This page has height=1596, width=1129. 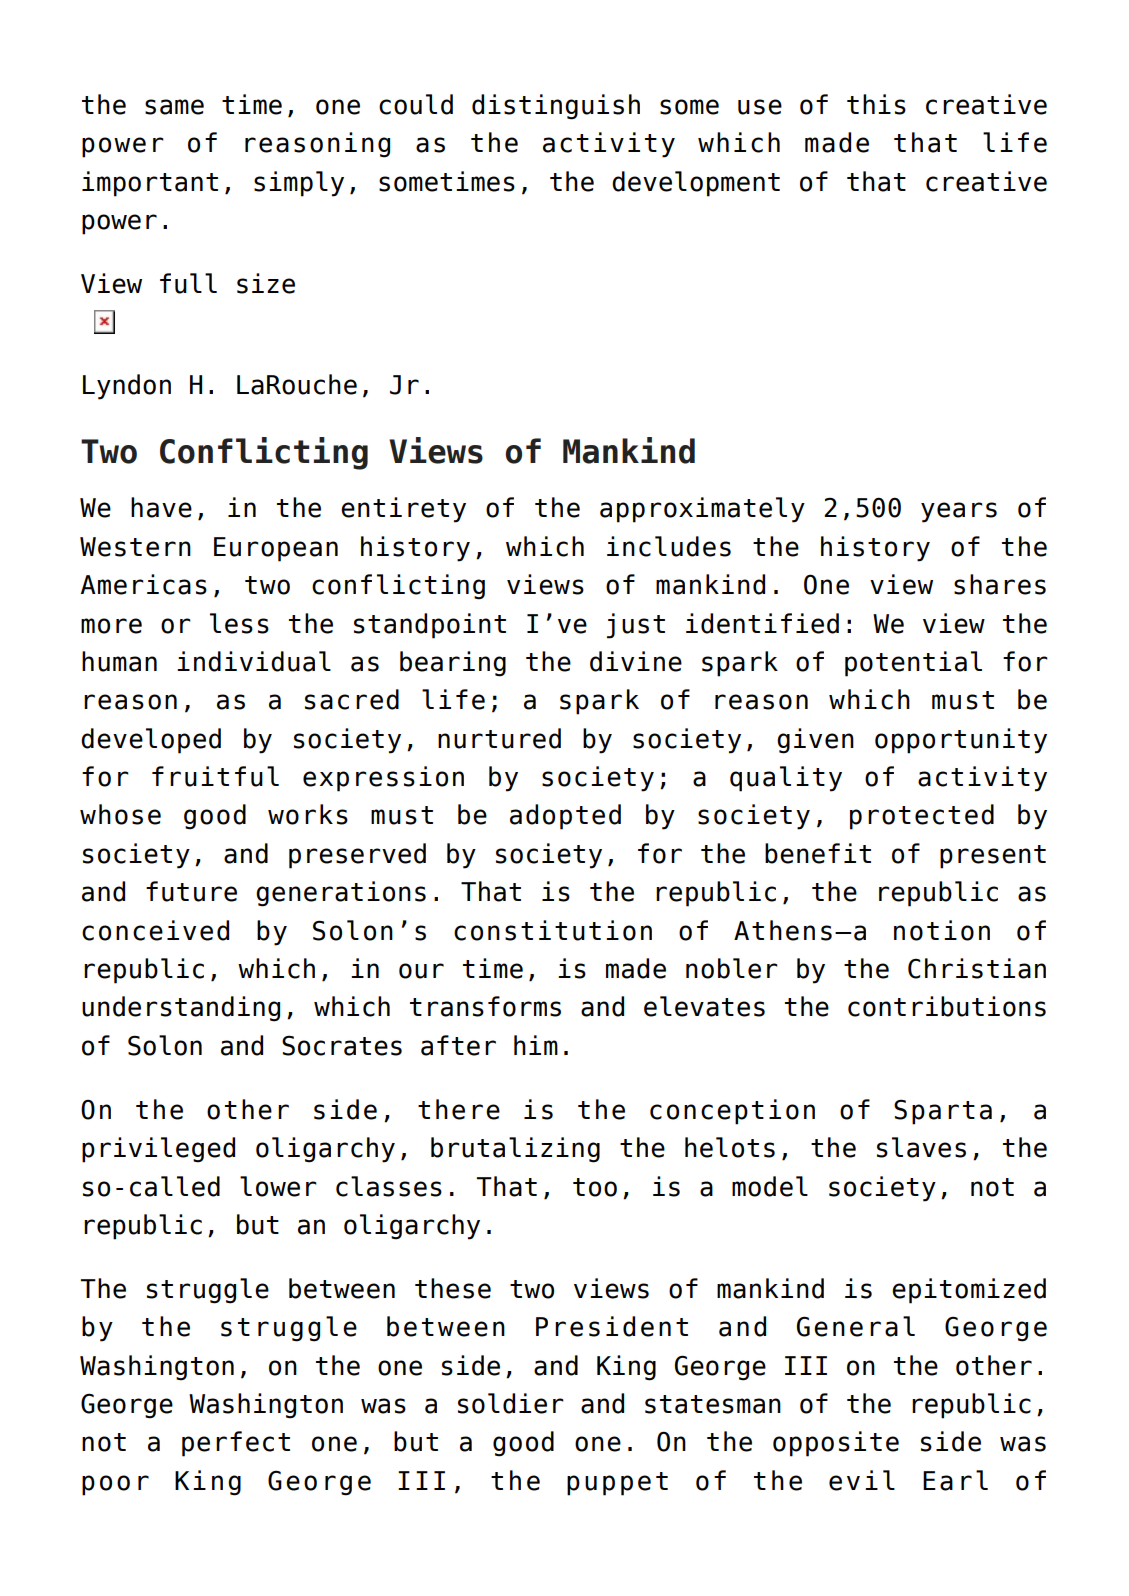 I want to click on slaves, so click(x=921, y=1147).
